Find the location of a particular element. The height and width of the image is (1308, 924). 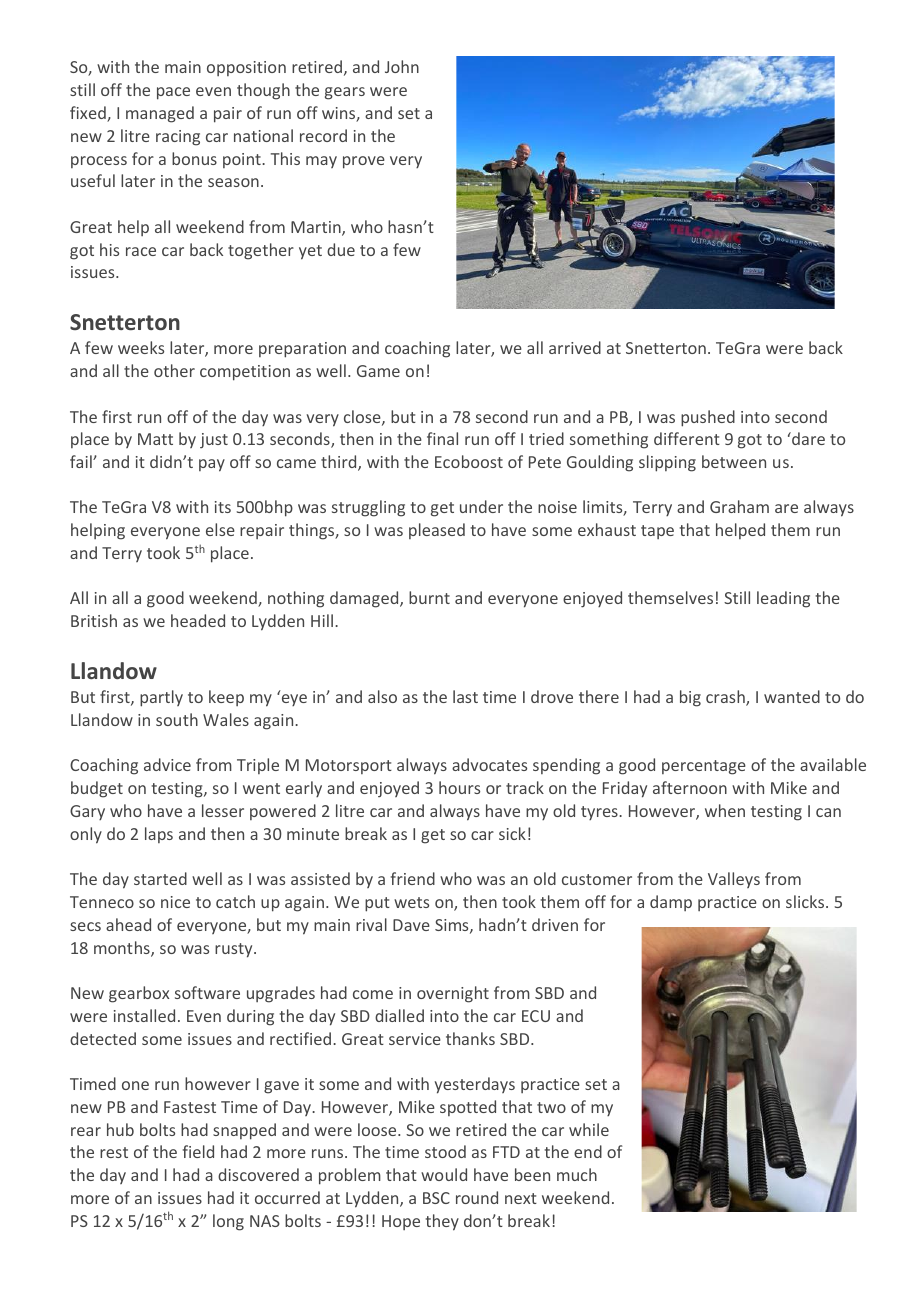

Matt is located at coordinates (155, 439).
